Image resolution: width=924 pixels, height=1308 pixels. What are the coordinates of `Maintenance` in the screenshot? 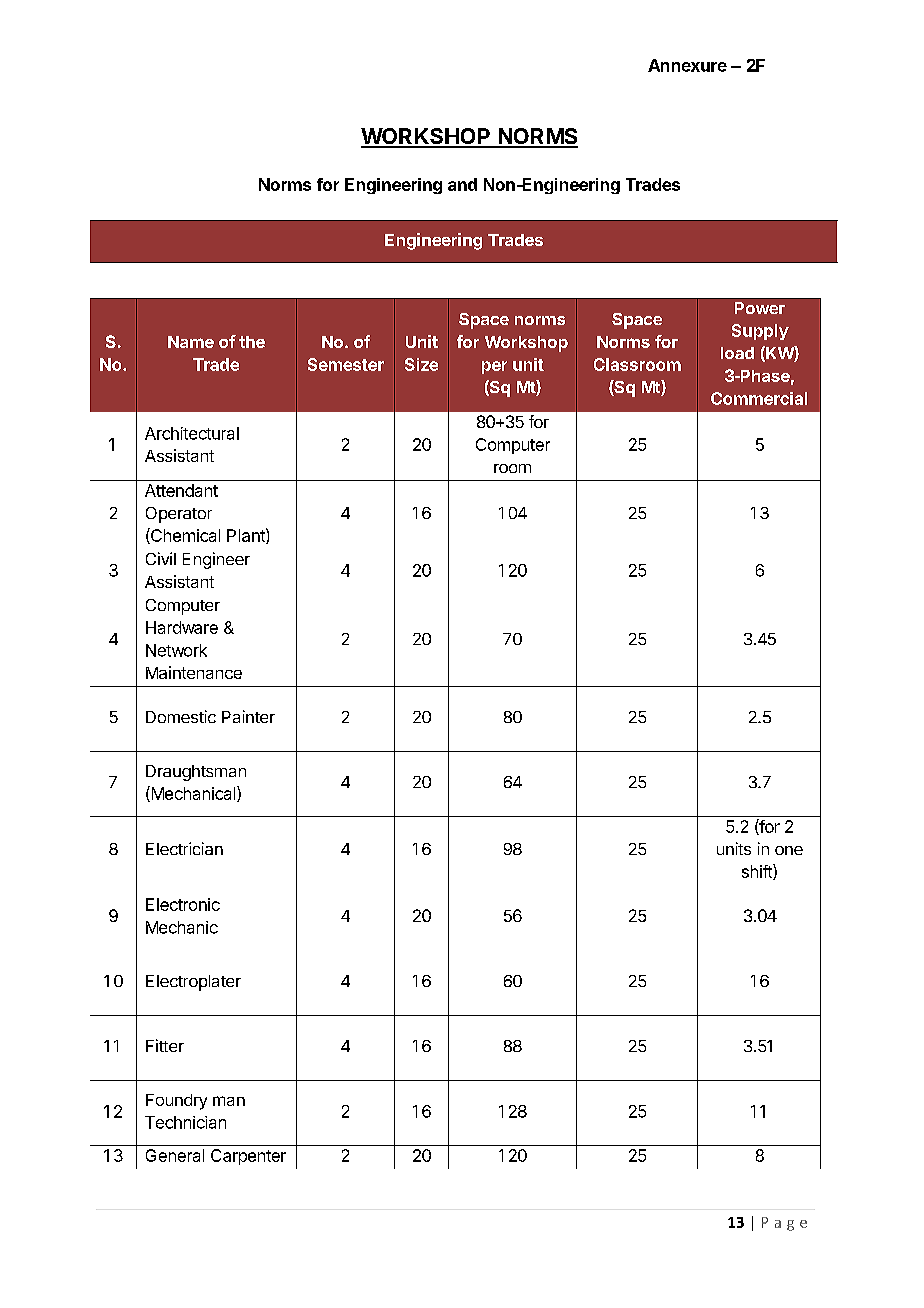 It's located at (194, 672).
